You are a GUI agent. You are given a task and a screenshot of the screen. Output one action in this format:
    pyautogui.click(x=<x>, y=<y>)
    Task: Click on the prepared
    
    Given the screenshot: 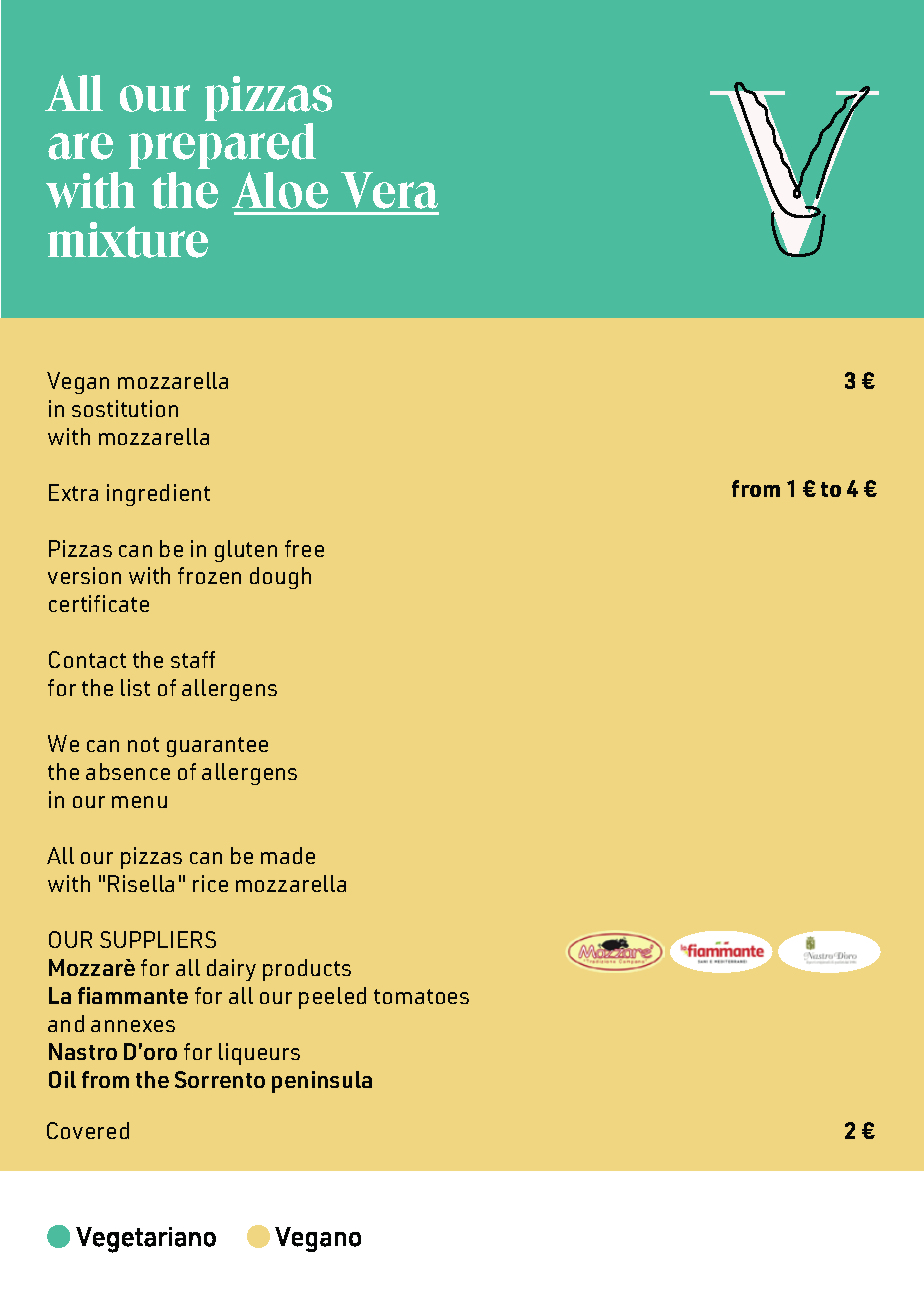 What is the action you would take?
    pyautogui.click(x=222, y=146)
